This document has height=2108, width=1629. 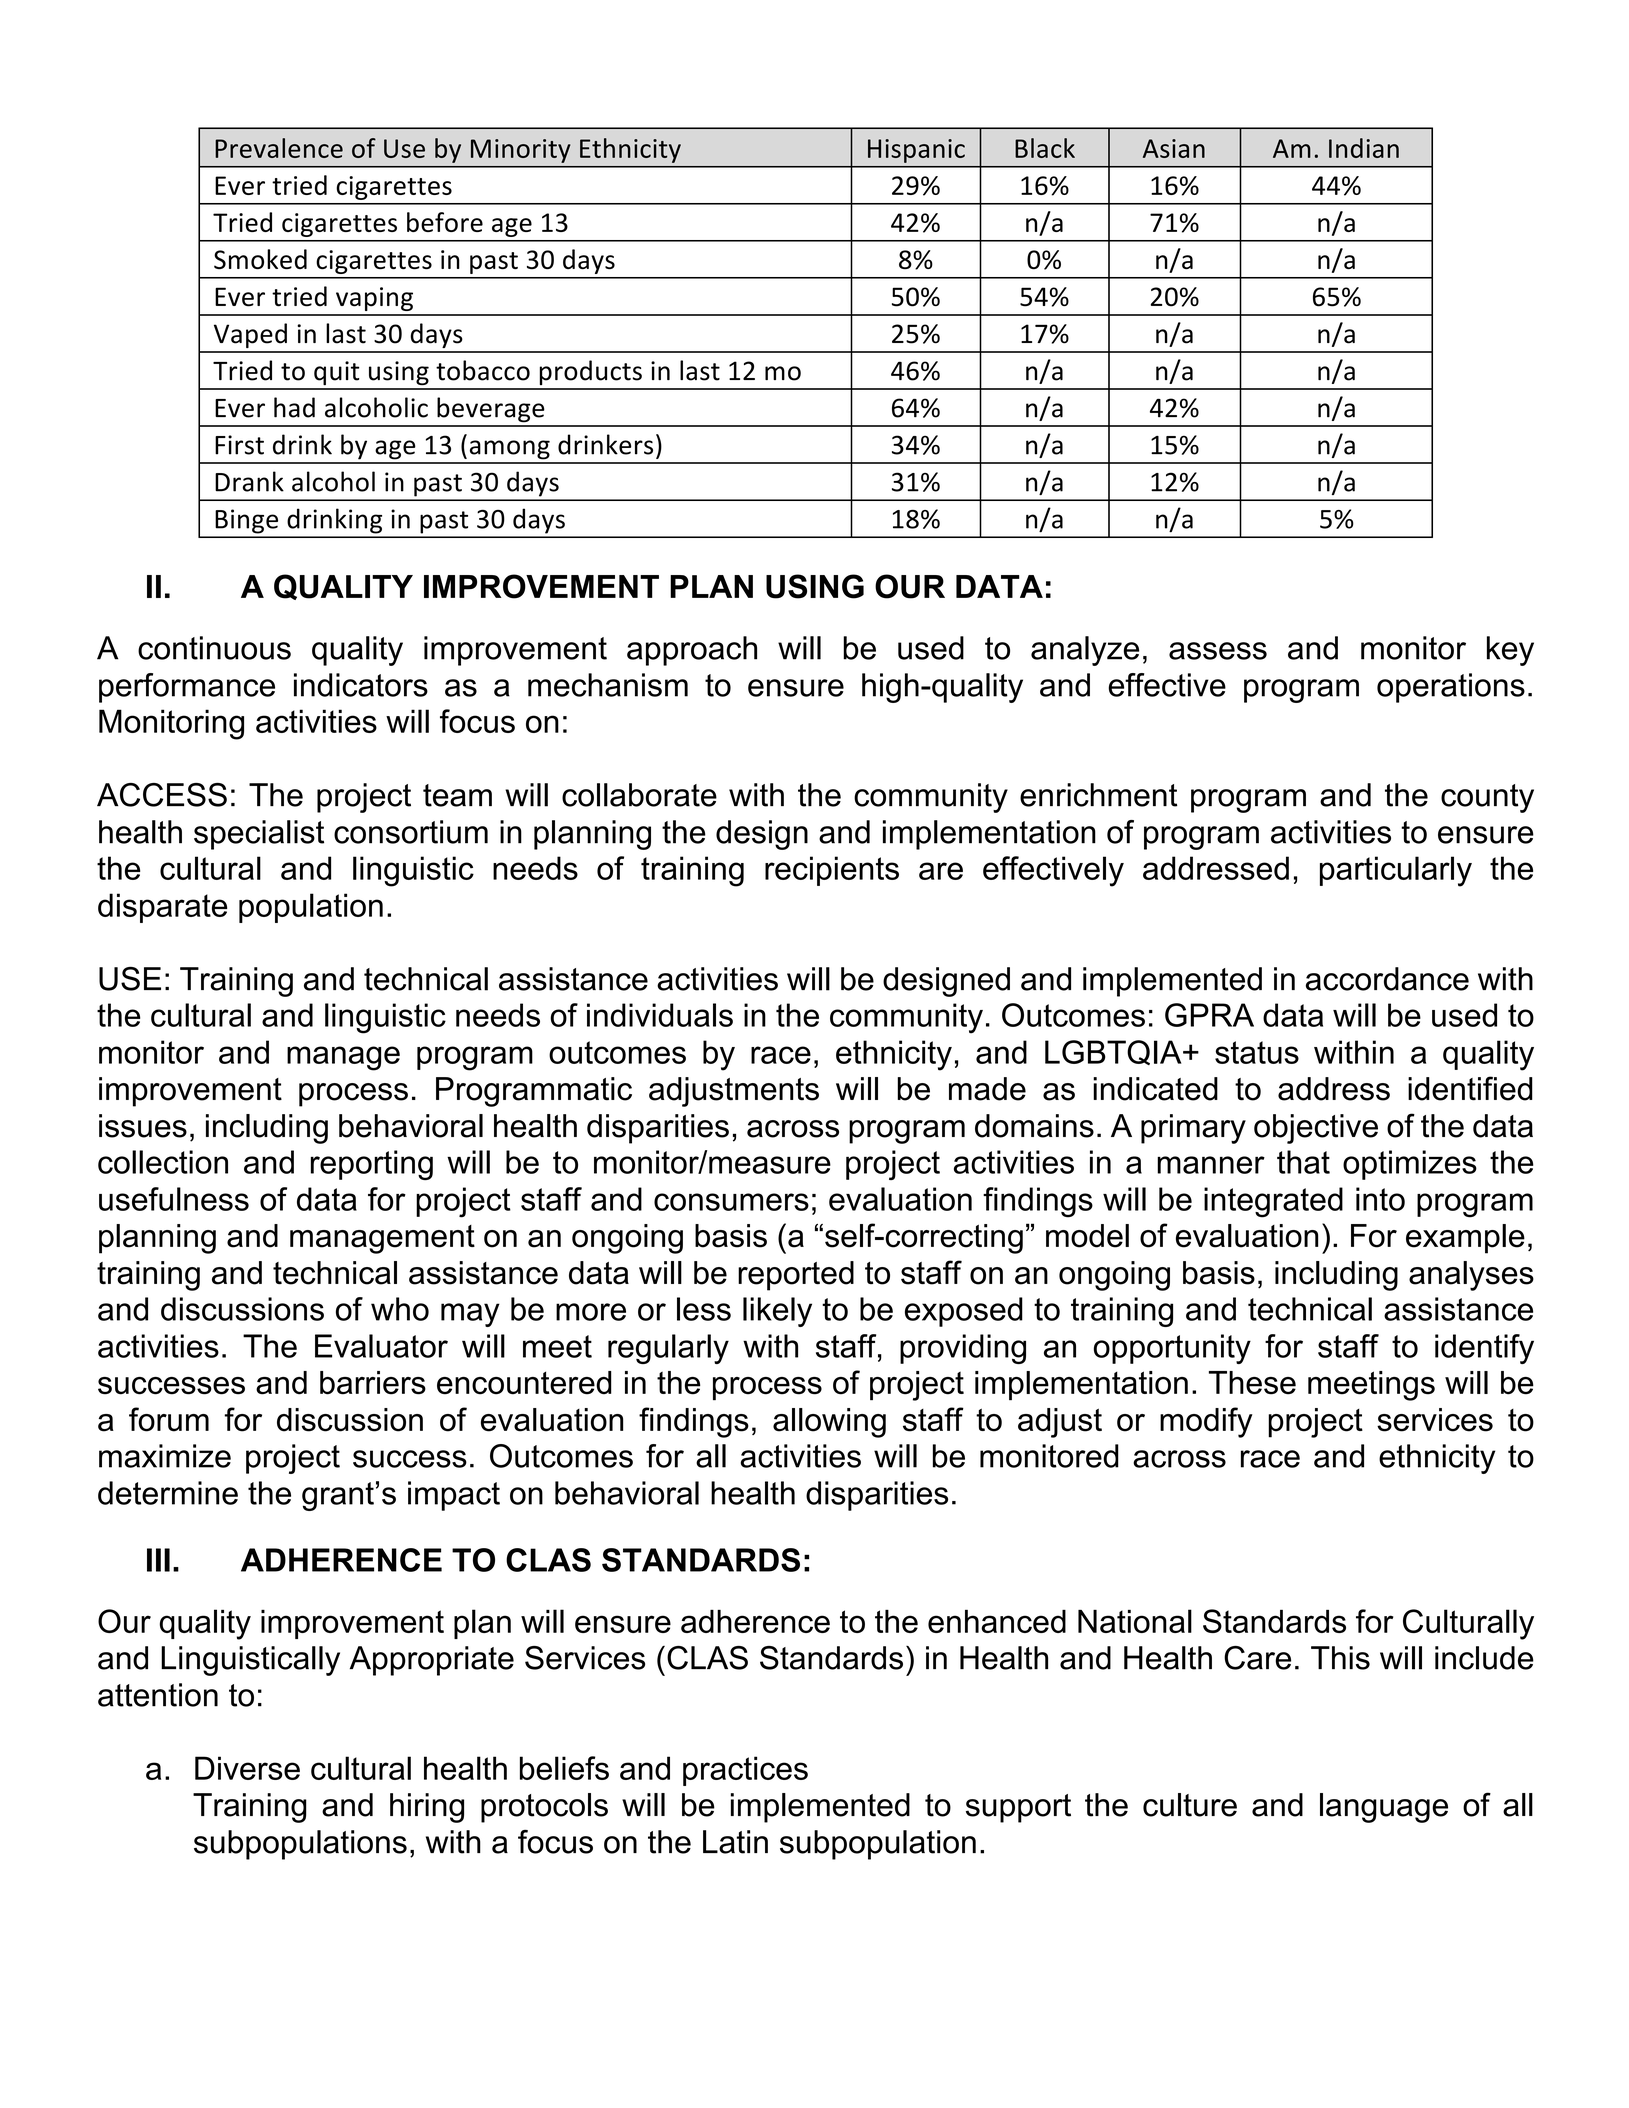 I want to click on assess, so click(x=1218, y=651).
